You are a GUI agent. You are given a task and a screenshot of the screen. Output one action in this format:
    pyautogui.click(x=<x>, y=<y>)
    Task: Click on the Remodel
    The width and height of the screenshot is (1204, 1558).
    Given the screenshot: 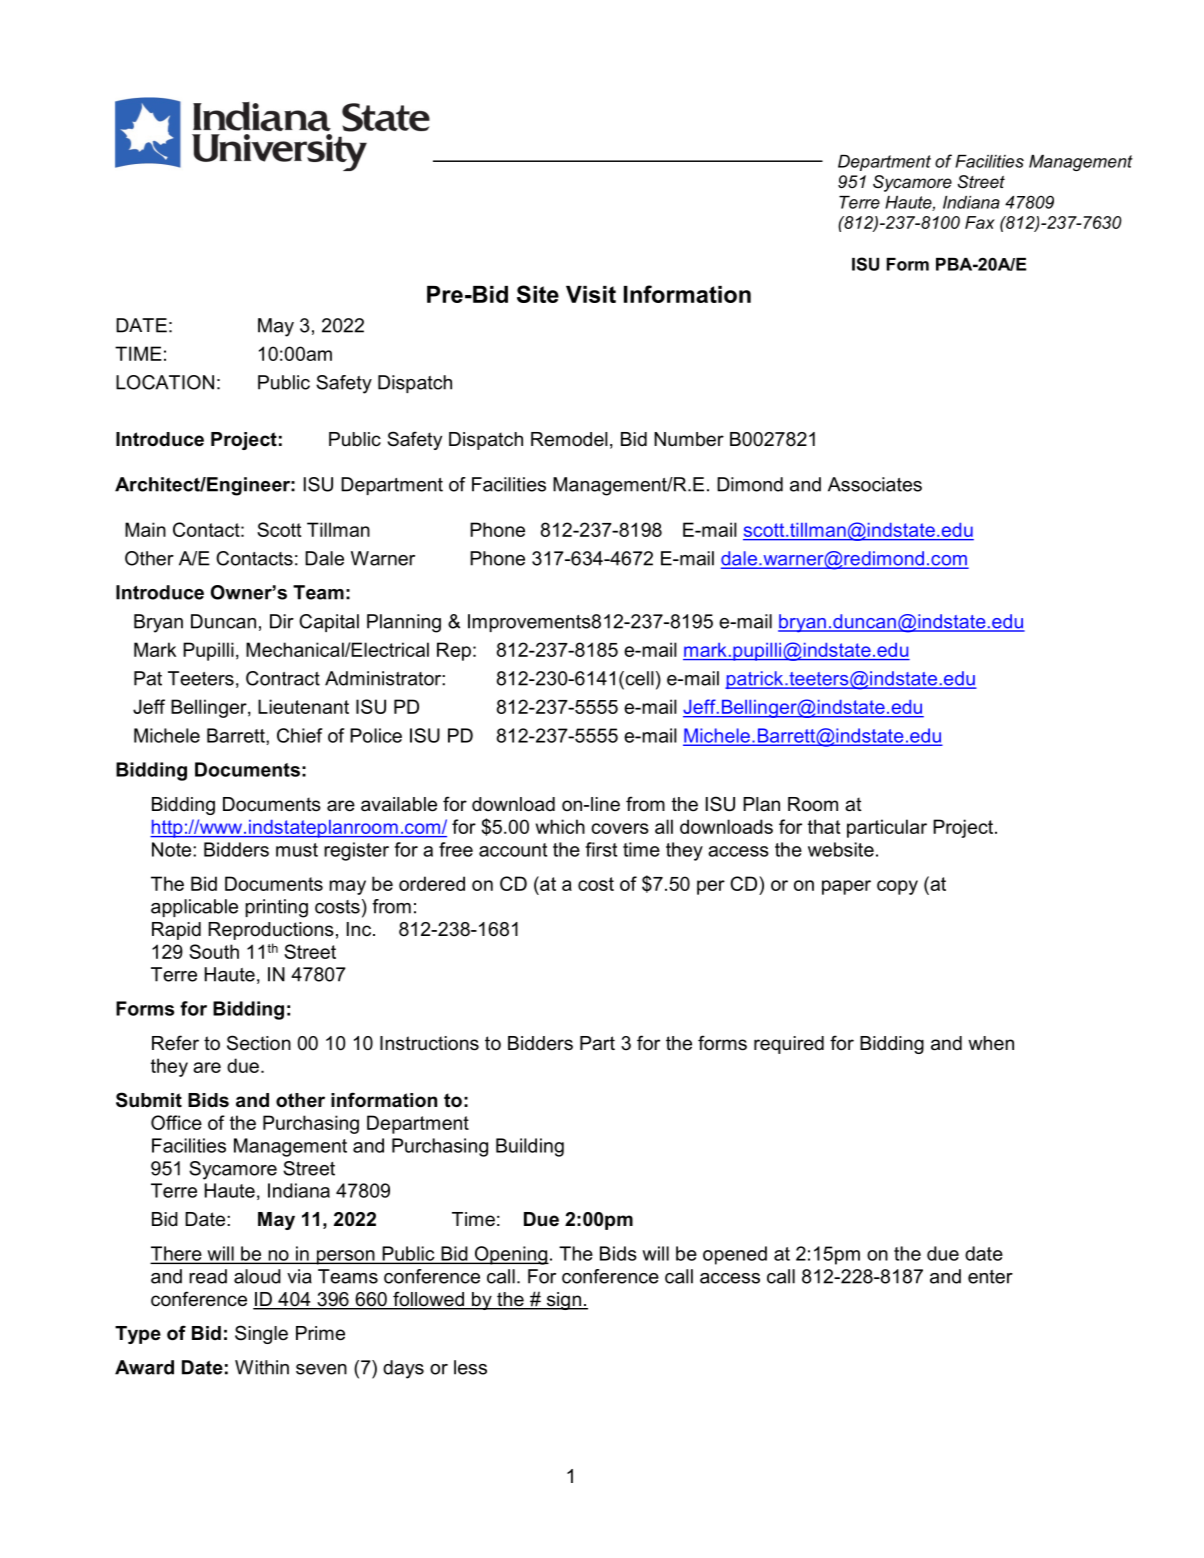 What is the action you would take?
    pyautogui.click(x=569, y=439)
